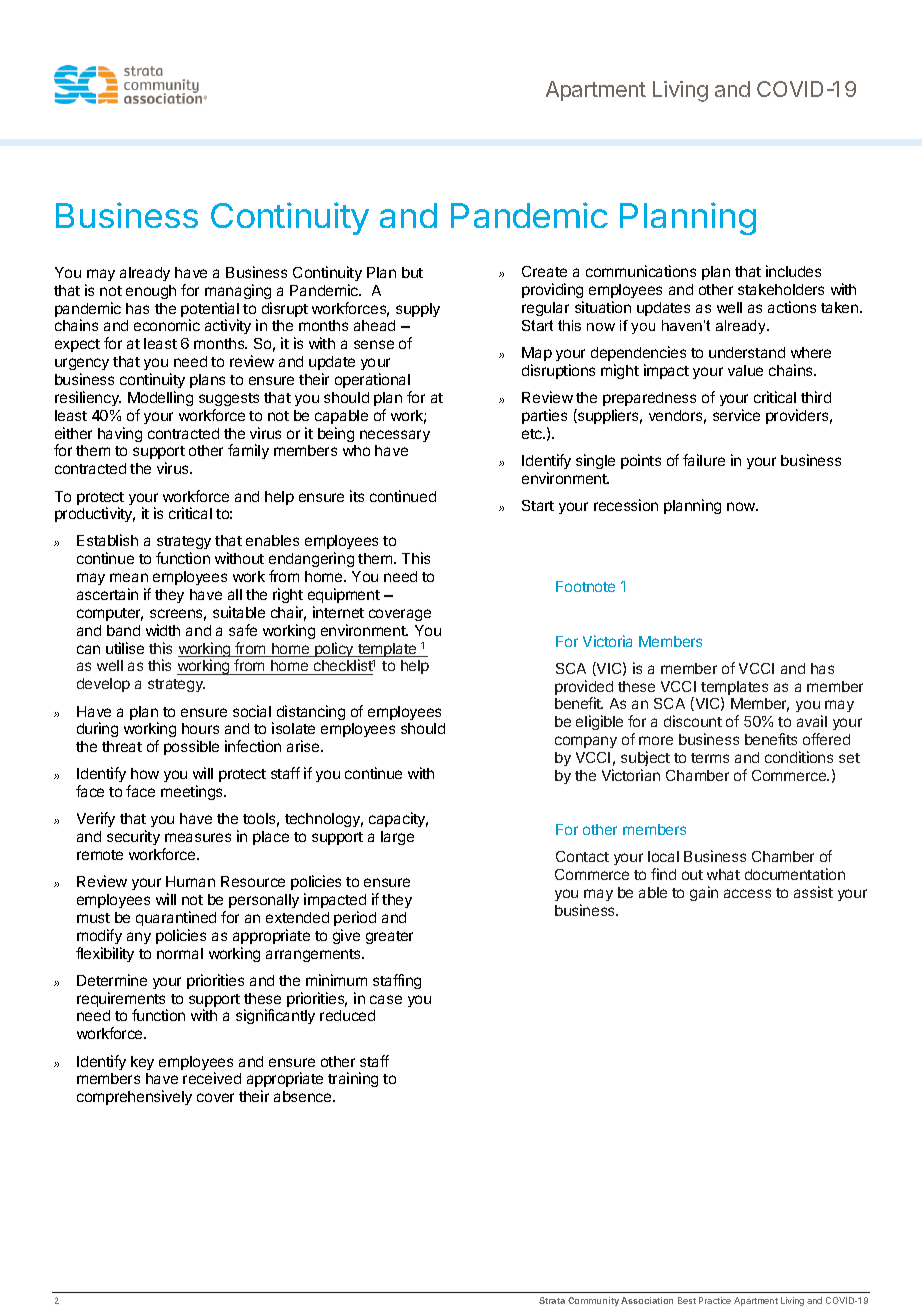 This document has height=1307, width=924. Describe the element at coordinates (781, 289) in the document. I see `stakeholders` at that location.
